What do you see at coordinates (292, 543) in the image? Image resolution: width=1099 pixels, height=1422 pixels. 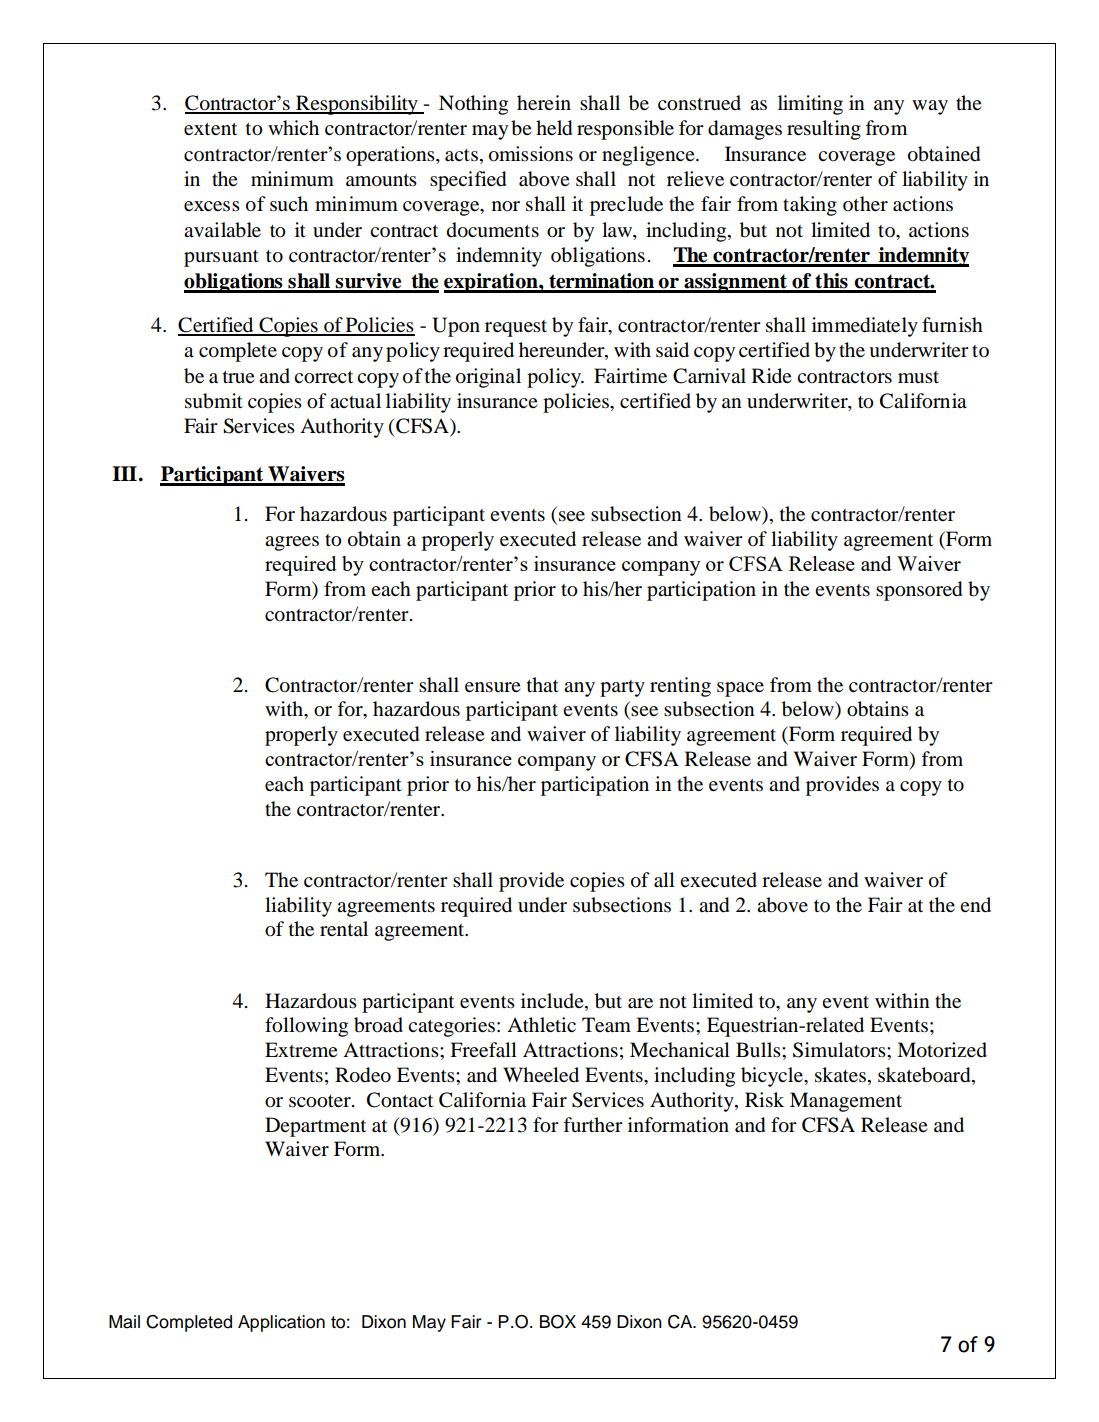 I see `agrees` at bounding box center [292, 543].
